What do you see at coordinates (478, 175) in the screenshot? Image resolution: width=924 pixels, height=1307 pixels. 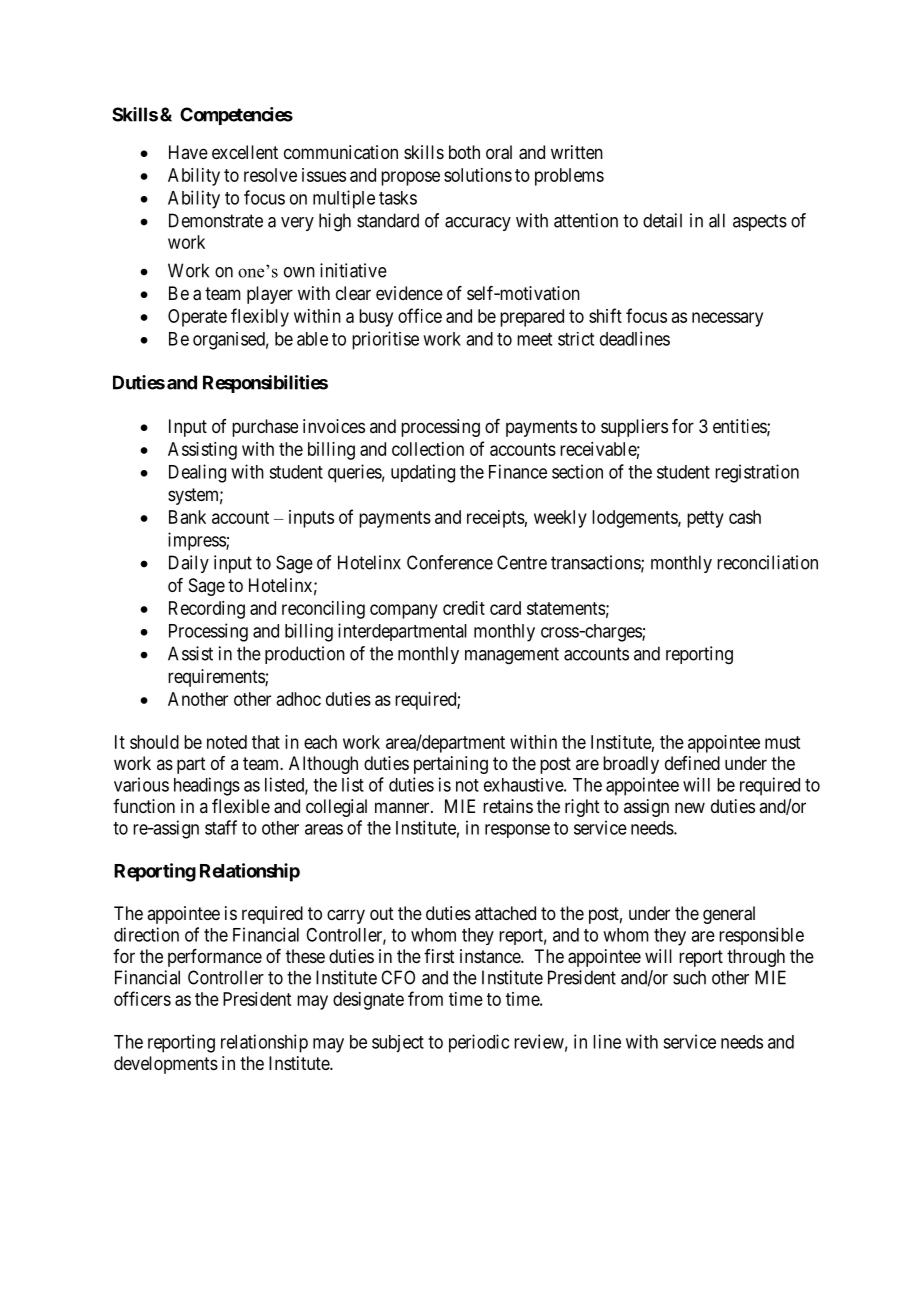 I see `solutions` at bounding box center [478, 175].
